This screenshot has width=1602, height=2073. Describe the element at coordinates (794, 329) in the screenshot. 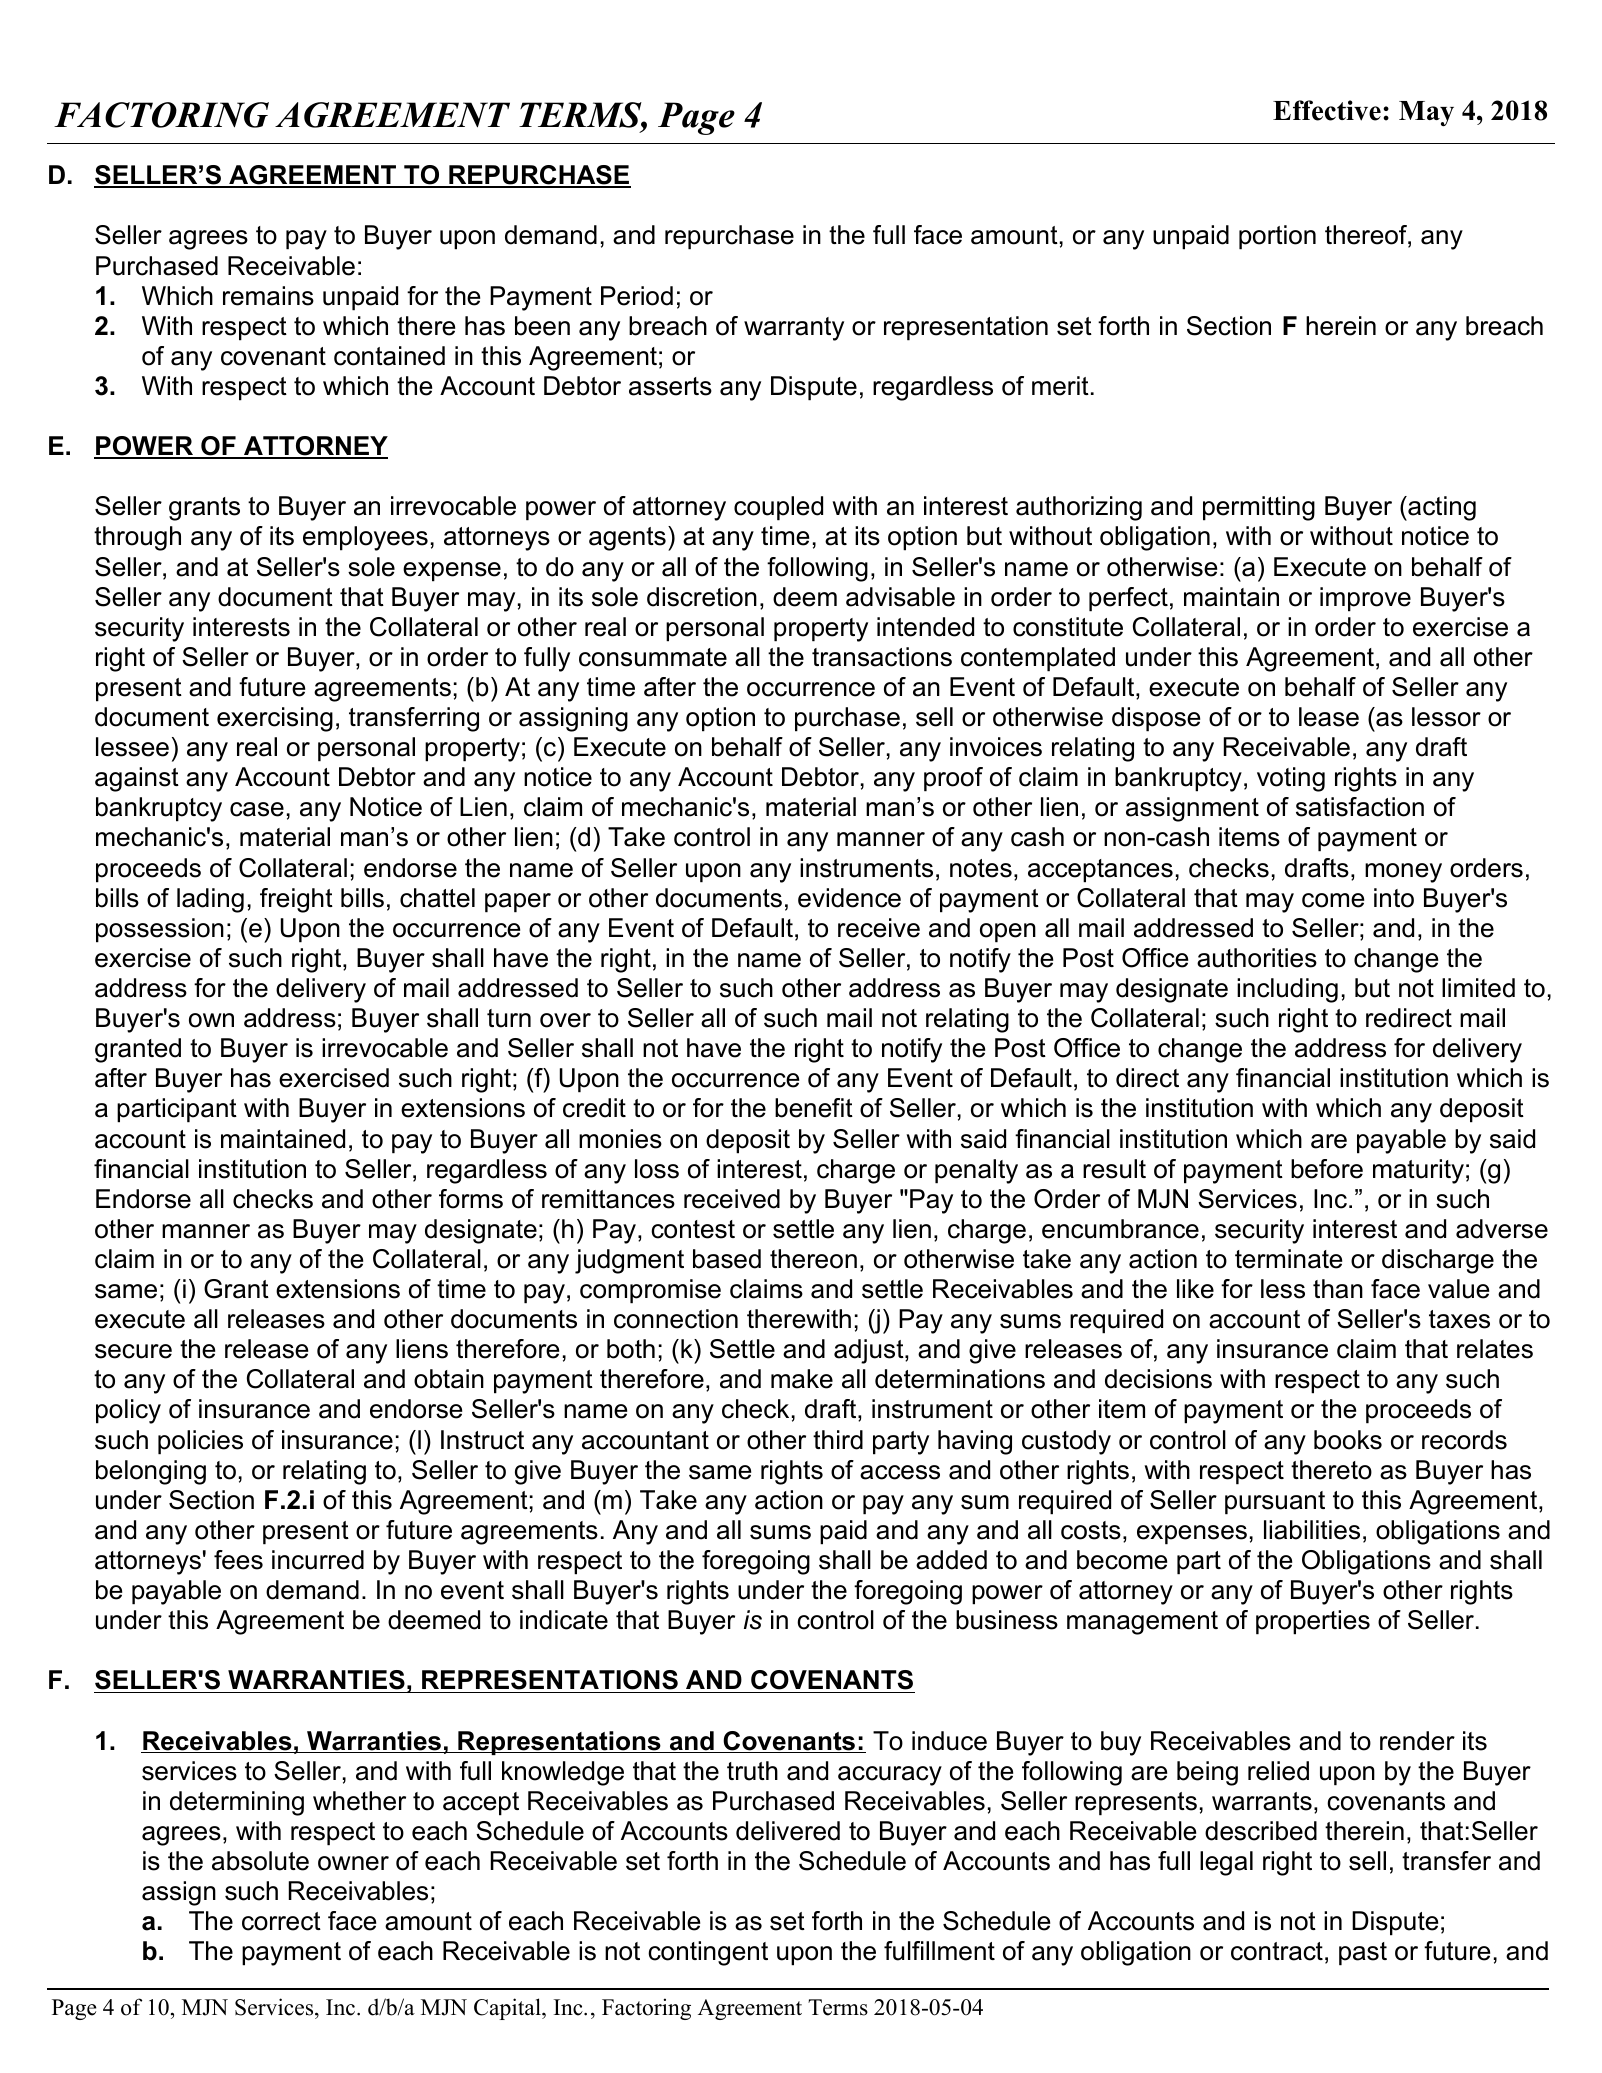

I see `warranty` at that location.
